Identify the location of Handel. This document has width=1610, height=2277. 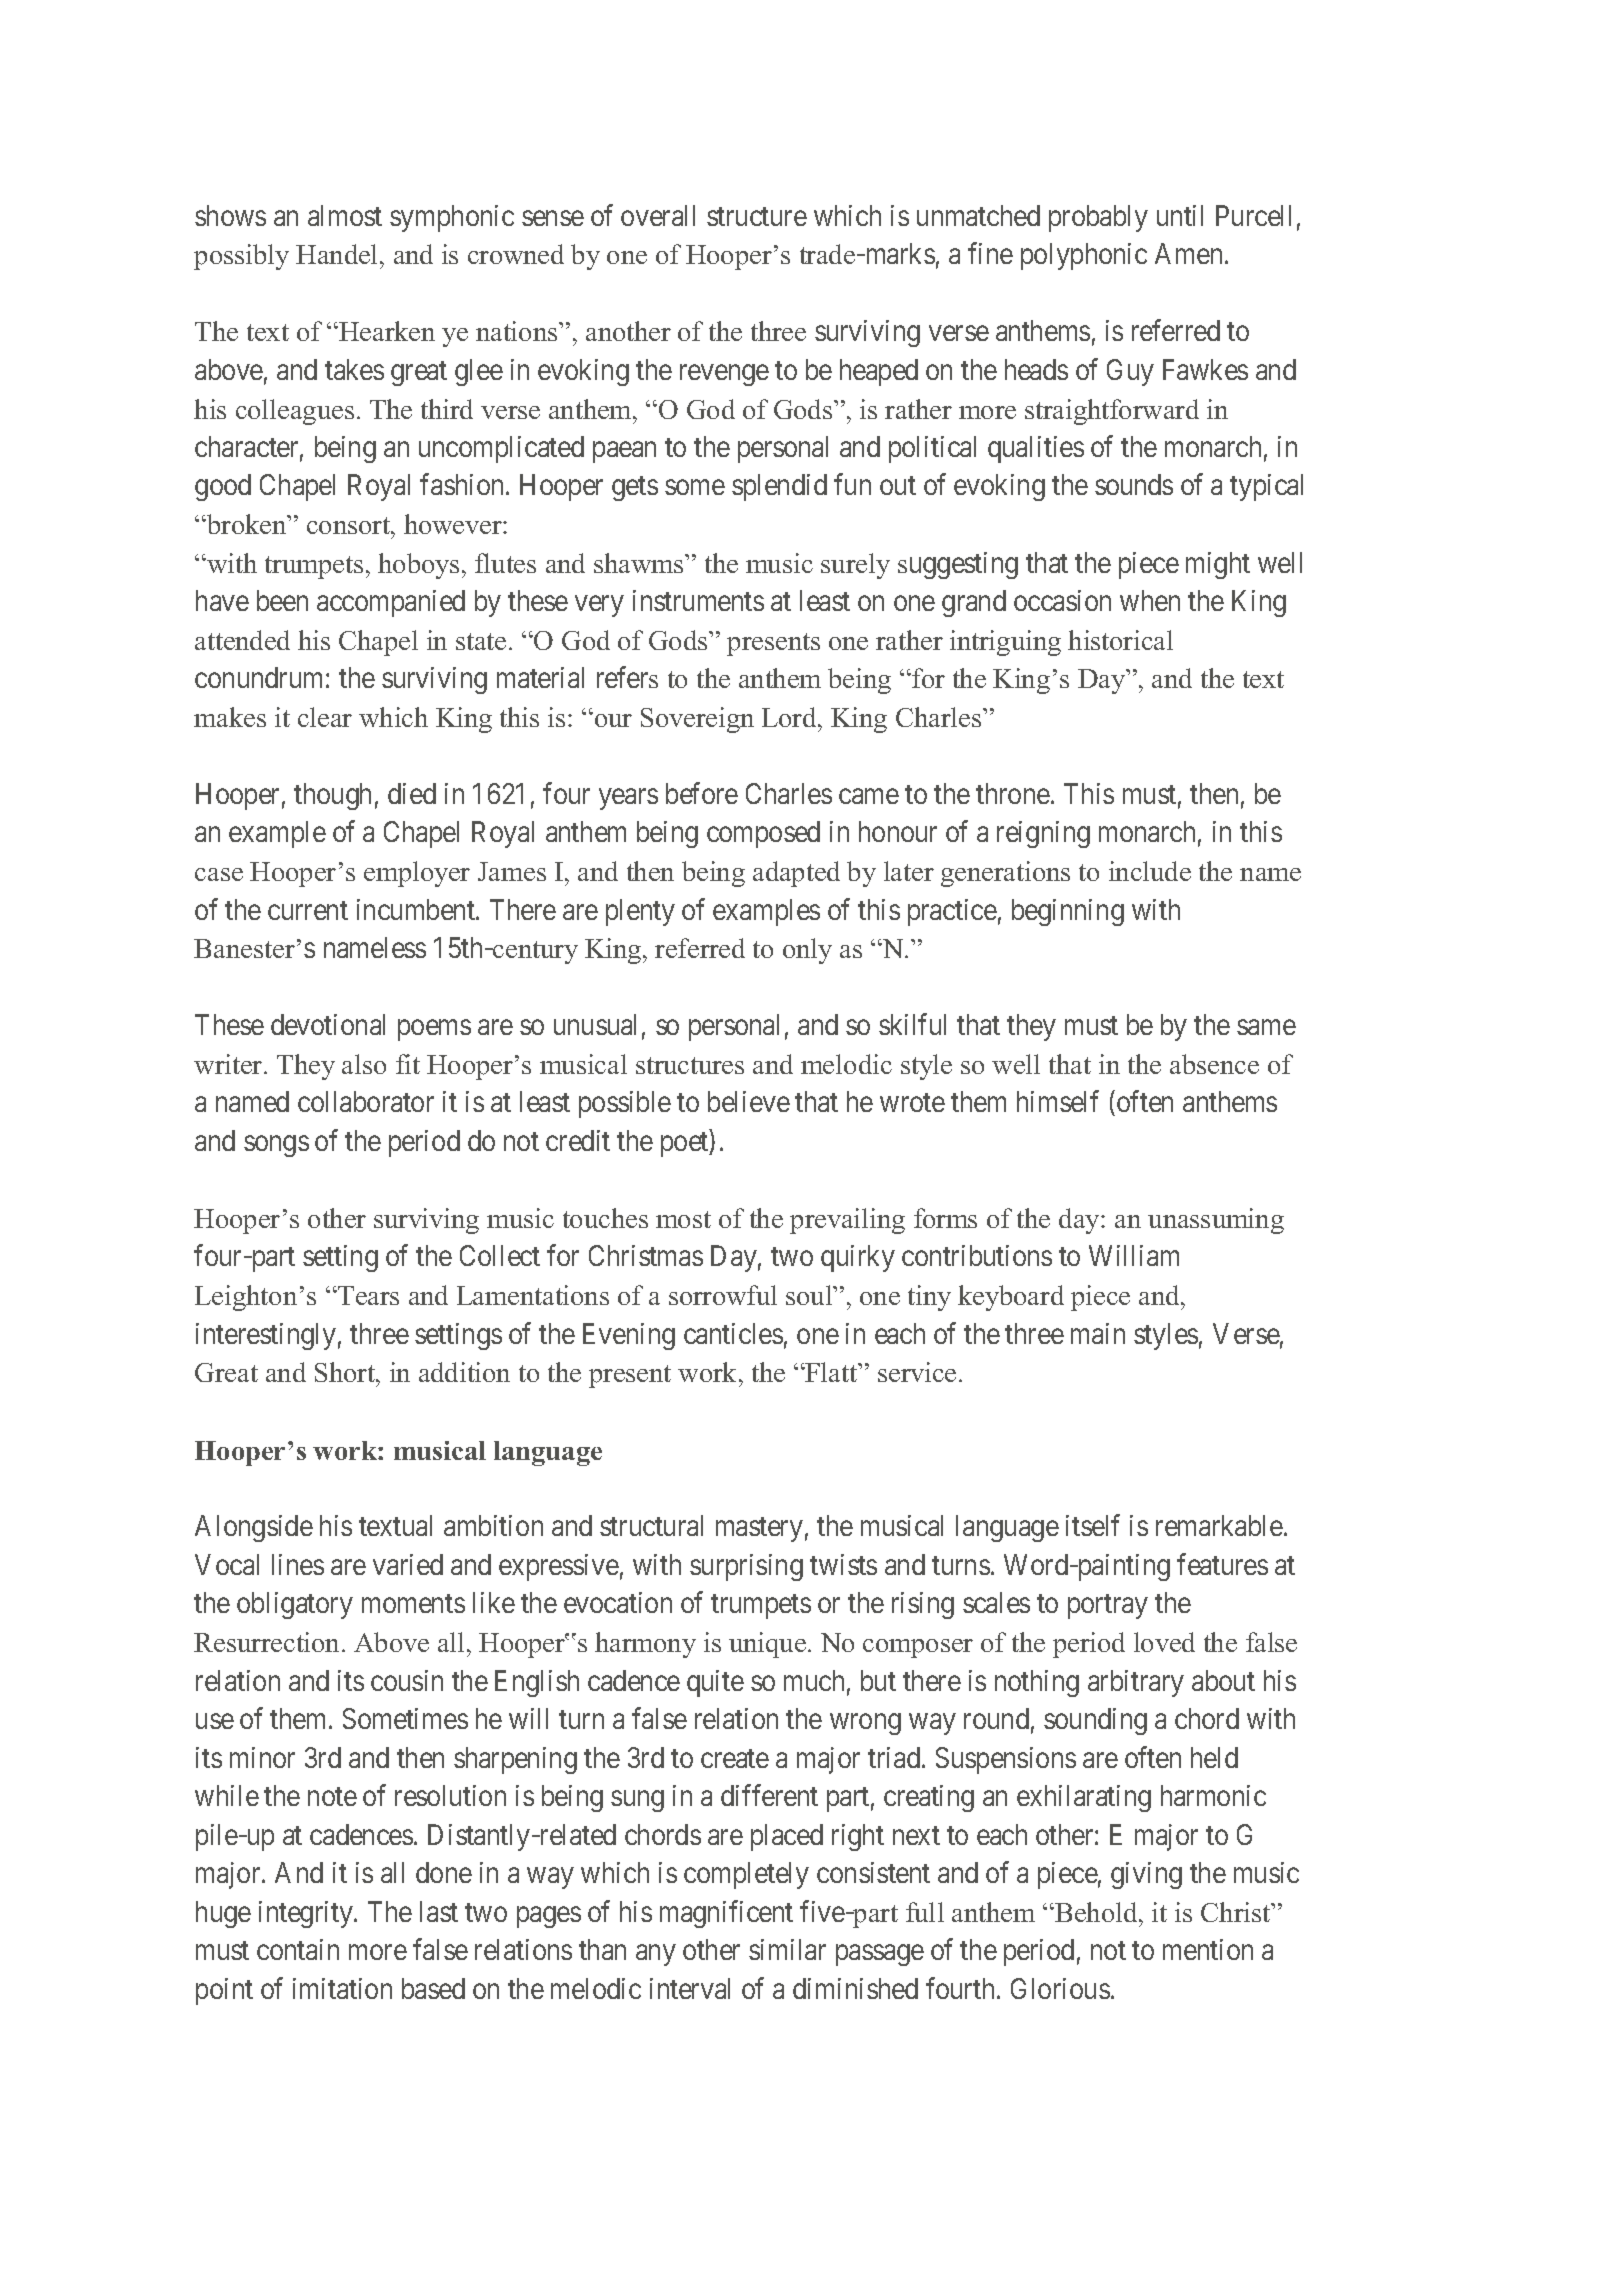
(338, 254).
